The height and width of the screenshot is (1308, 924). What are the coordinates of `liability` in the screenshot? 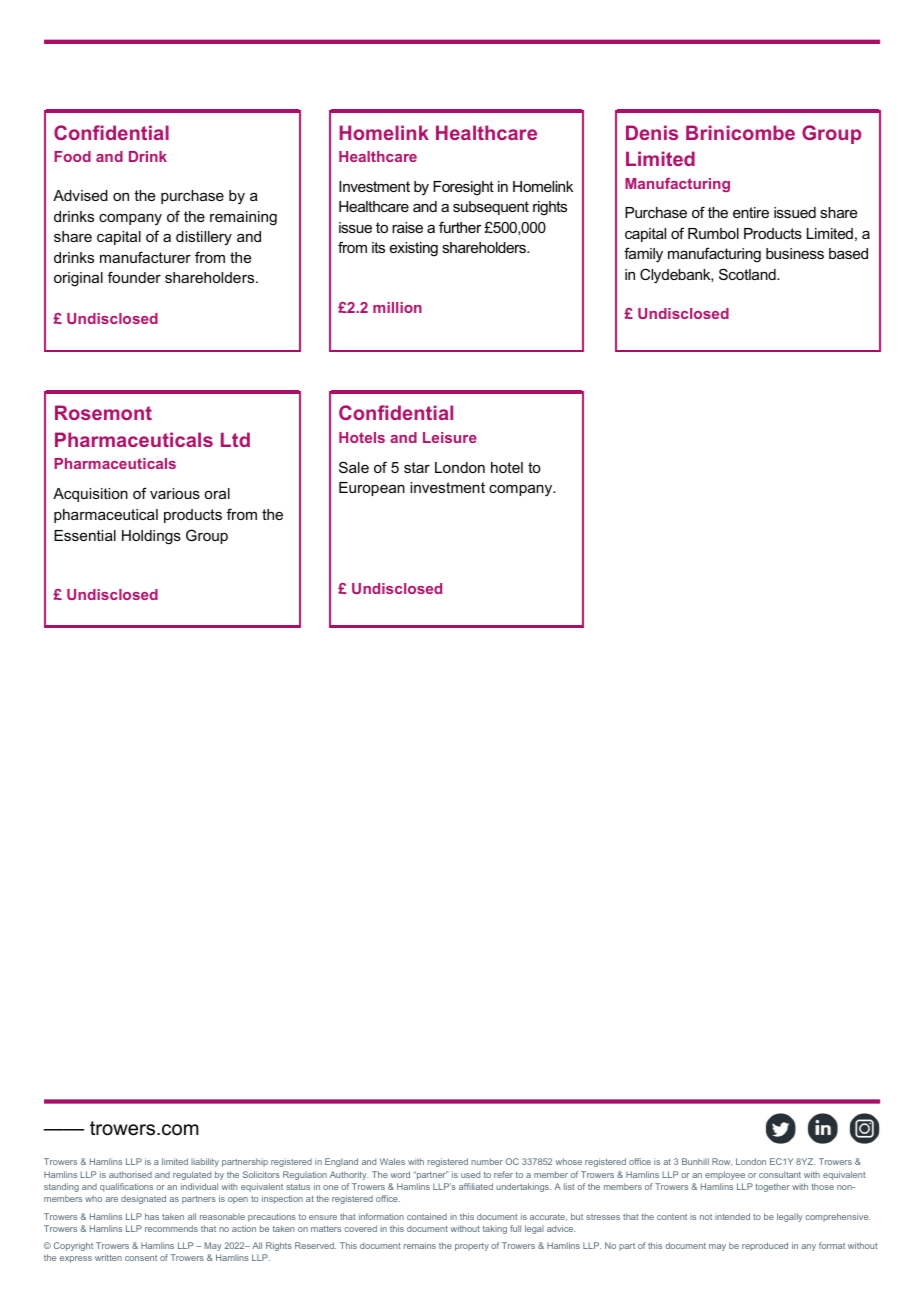 It's located at (205, 1162).
